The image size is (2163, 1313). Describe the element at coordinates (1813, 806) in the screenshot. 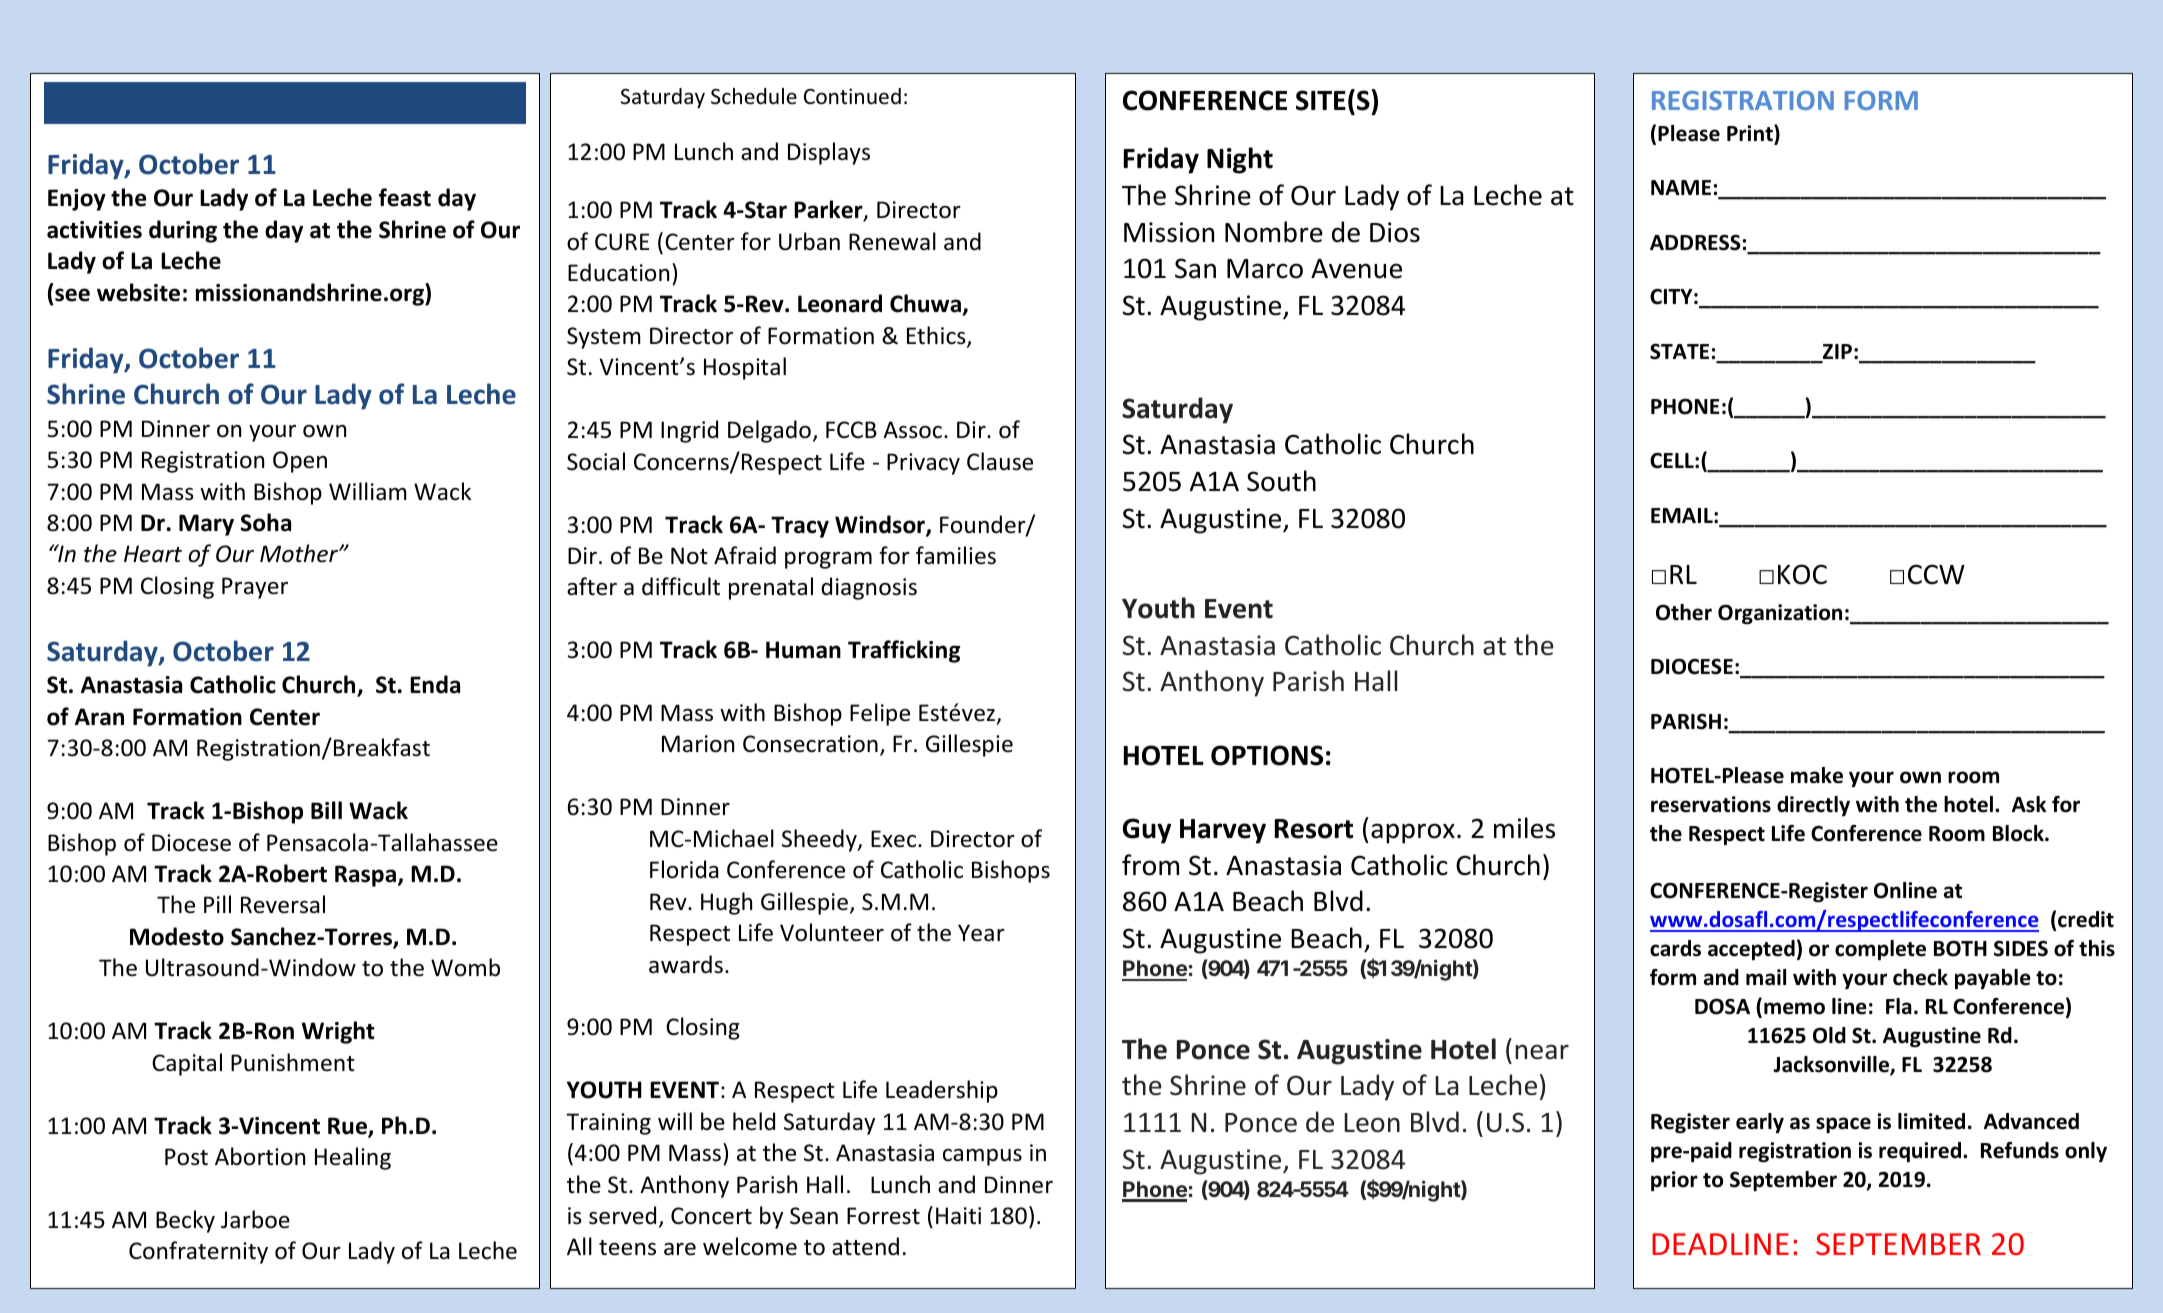

I see `directly` at that location.
